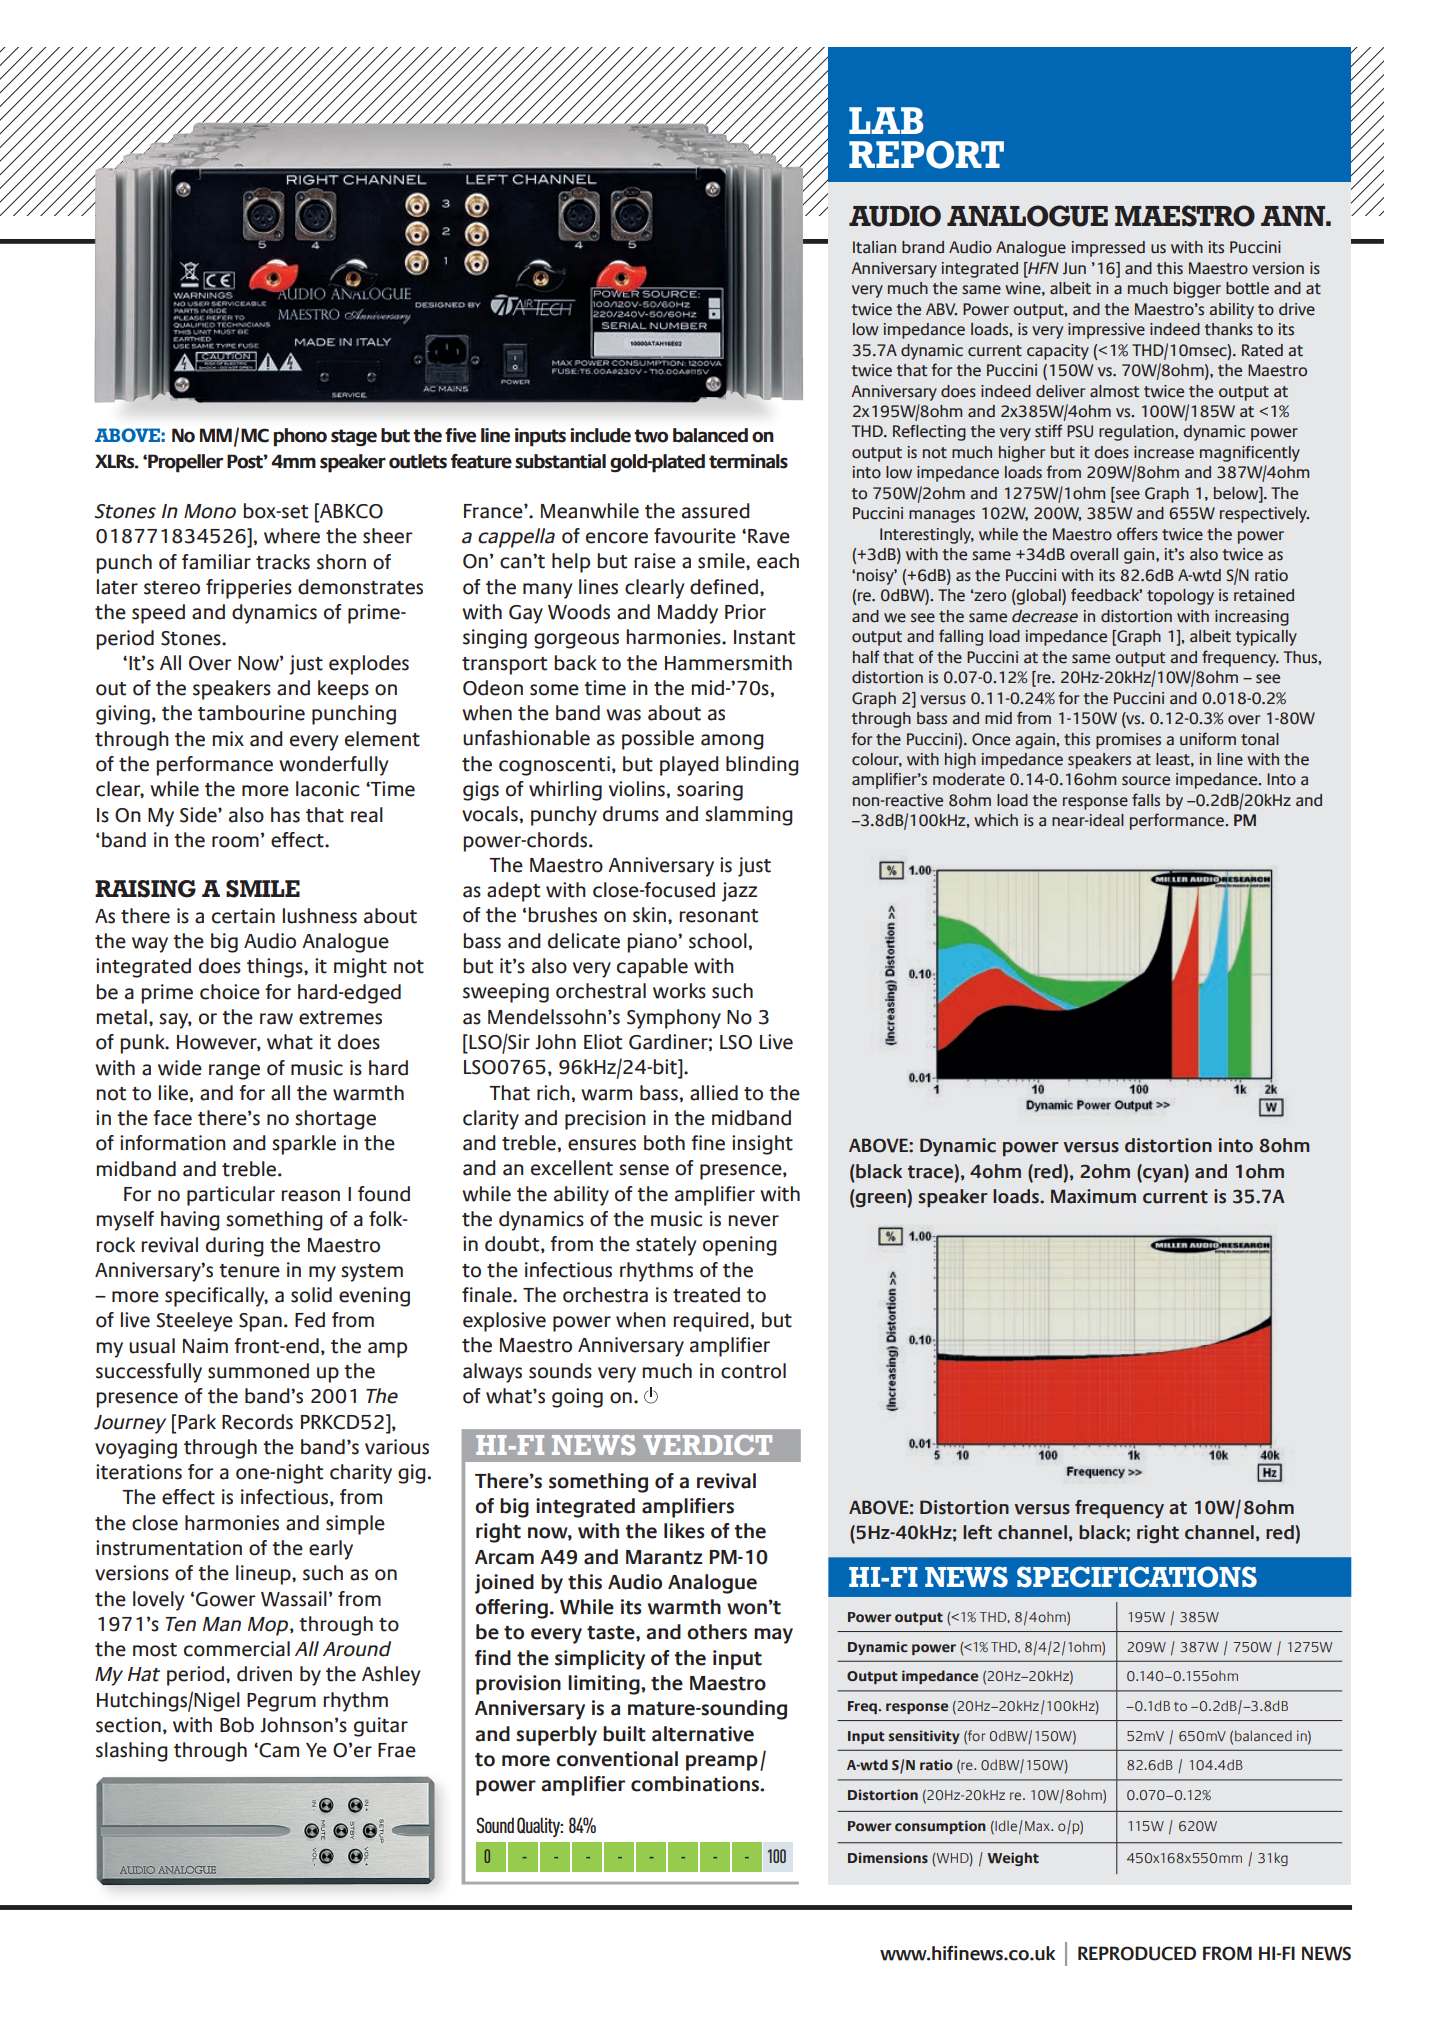 This screenshot has width=1434, height=2028. I want to click on impressed, so click(1108, 249).
